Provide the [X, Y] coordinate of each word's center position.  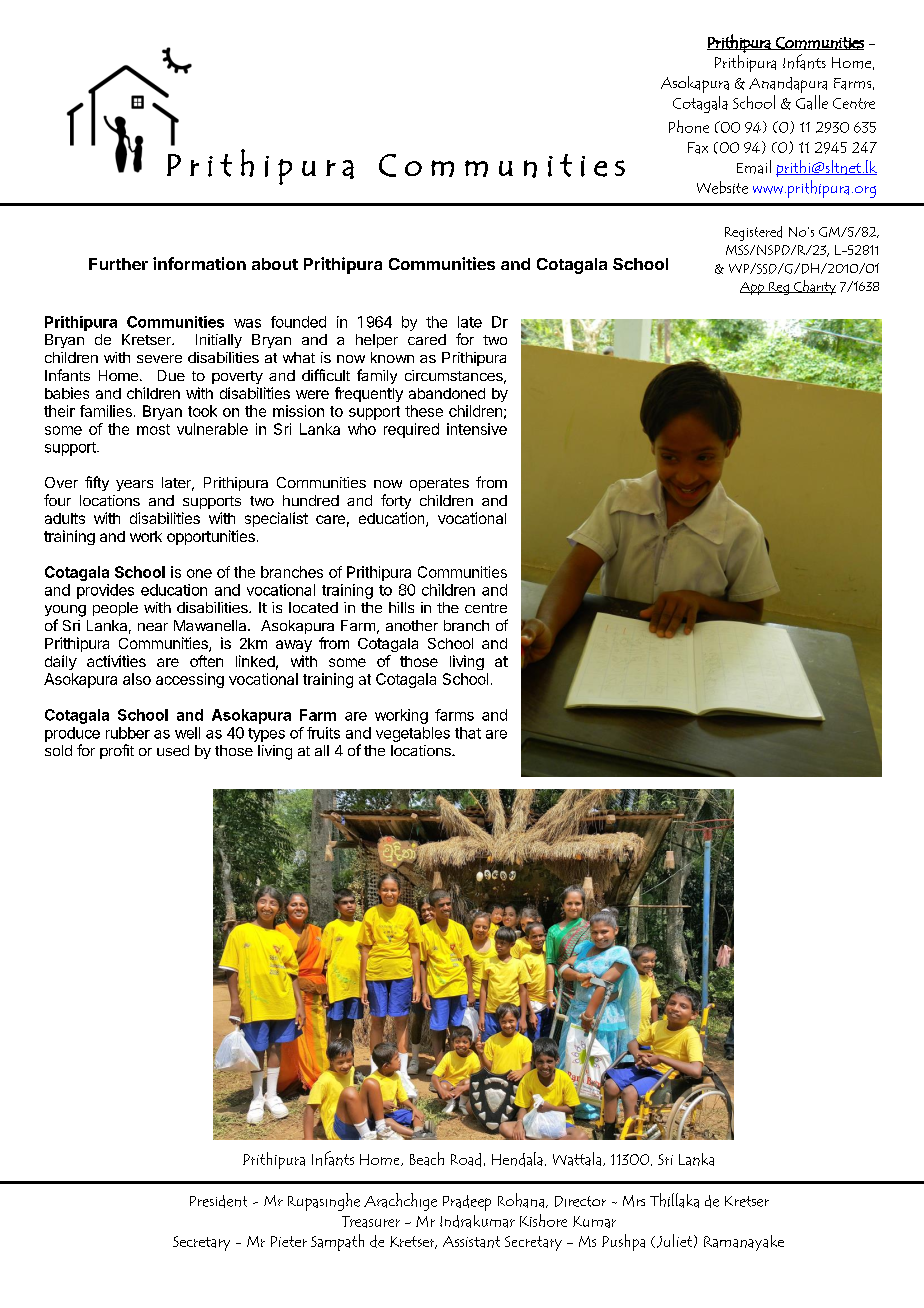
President [218, 1201]
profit [117, 751]
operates [439, 484]
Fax [698, 148]
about [275, 264]
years [134, 485]
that [468, 733]
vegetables [413, 734]
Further [118, 264]
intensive [477, 429]
